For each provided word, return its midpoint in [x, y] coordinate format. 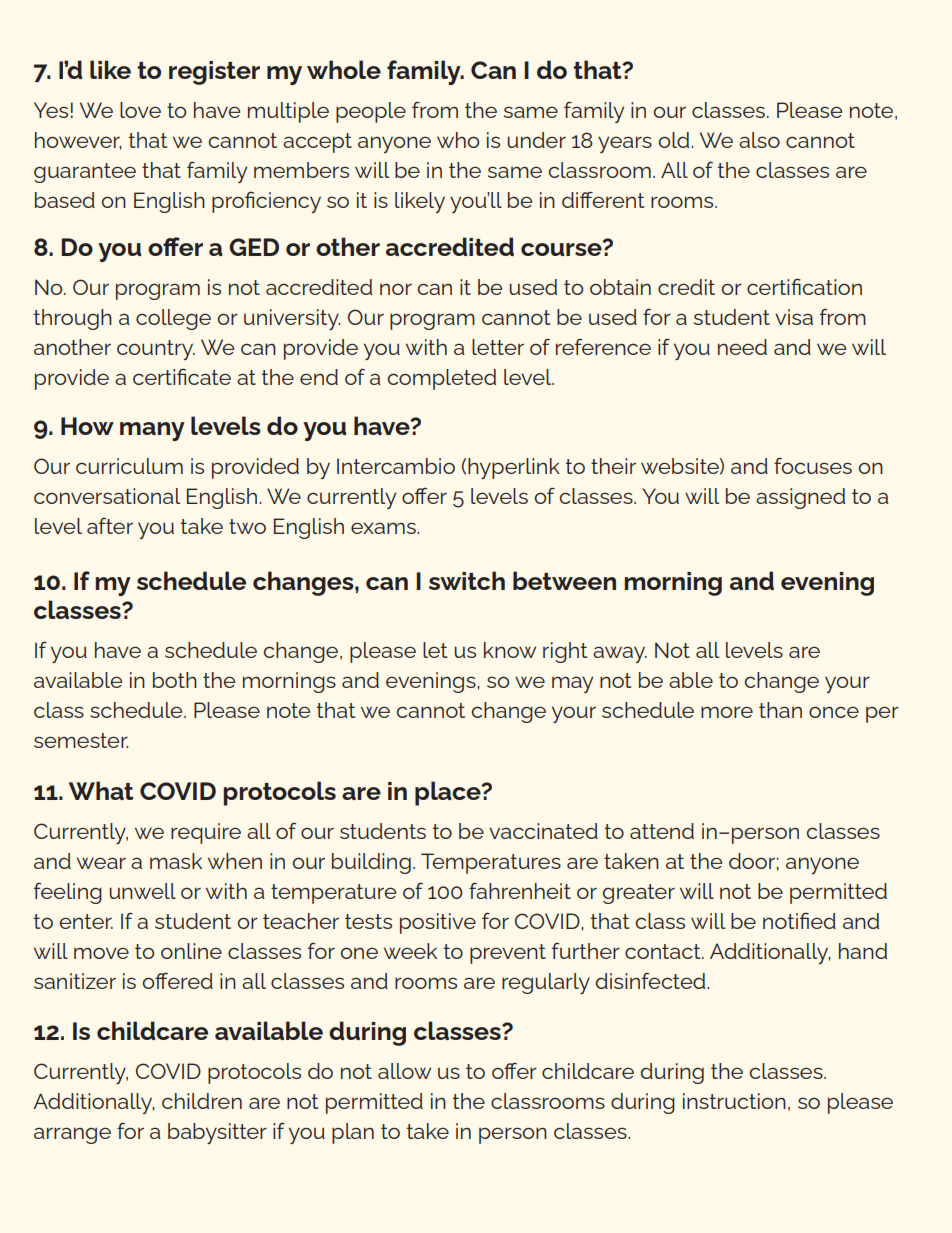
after [110, 526]
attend [662, 831]
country [156, 350]
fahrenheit [520, 890]
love [140, 110]
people [371, 112]
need [742, 347]
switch [467, 580]
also [759, 140]
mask [176, 861]
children [202, 1101]
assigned [800, 498]
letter [498, 347]
